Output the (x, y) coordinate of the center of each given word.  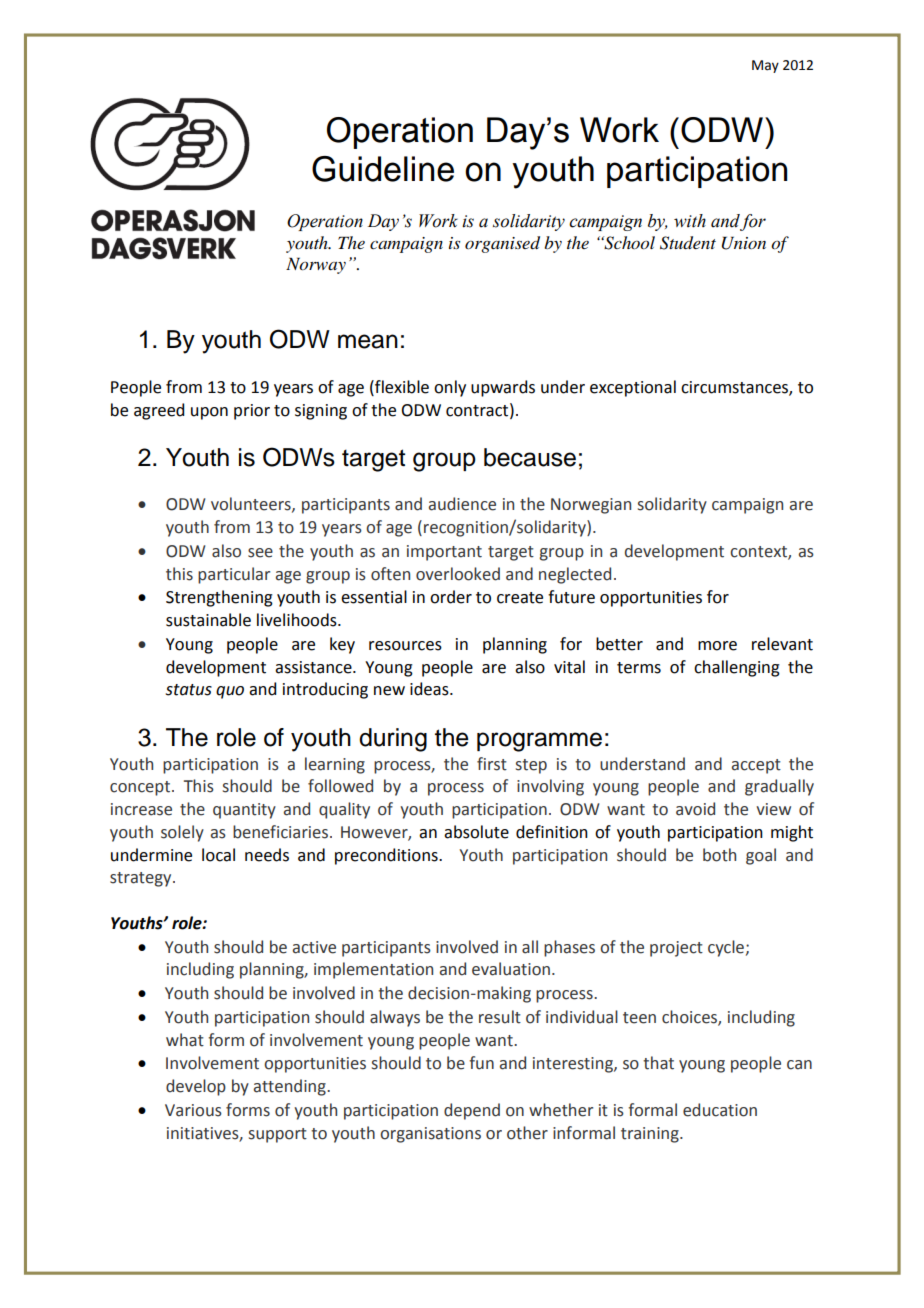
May (765, 66)
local (218, 855)
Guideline (383, 169)
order (451, 597)
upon (209, 413)
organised (502, 244)
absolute (476, 832)
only (450, 388)
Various (193, 1110)
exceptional (633, 388)
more (717, 646)
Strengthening (219, 598)
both (719, 855)
